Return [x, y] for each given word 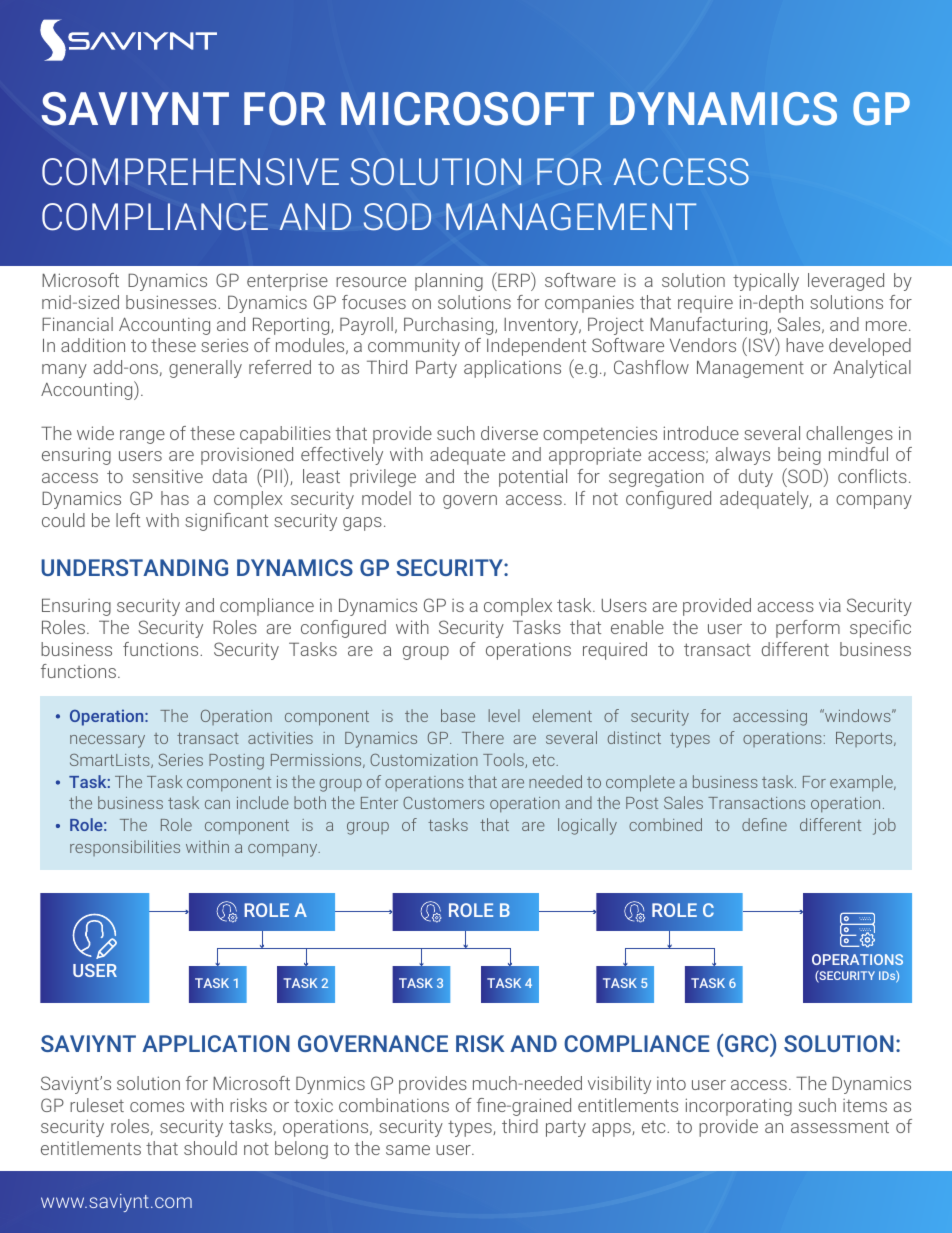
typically [766, 282]
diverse [509, 433]
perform [808, 629]
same [408, 1150]
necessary [107, 741]
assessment [840, 1126]
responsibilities [125, 848]
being [799, 456]
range [142, 437]
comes [157, 1107]
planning [449, 282]
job [884, 826]
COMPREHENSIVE [190, 172]
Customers [443, 803]
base [458, 715]
